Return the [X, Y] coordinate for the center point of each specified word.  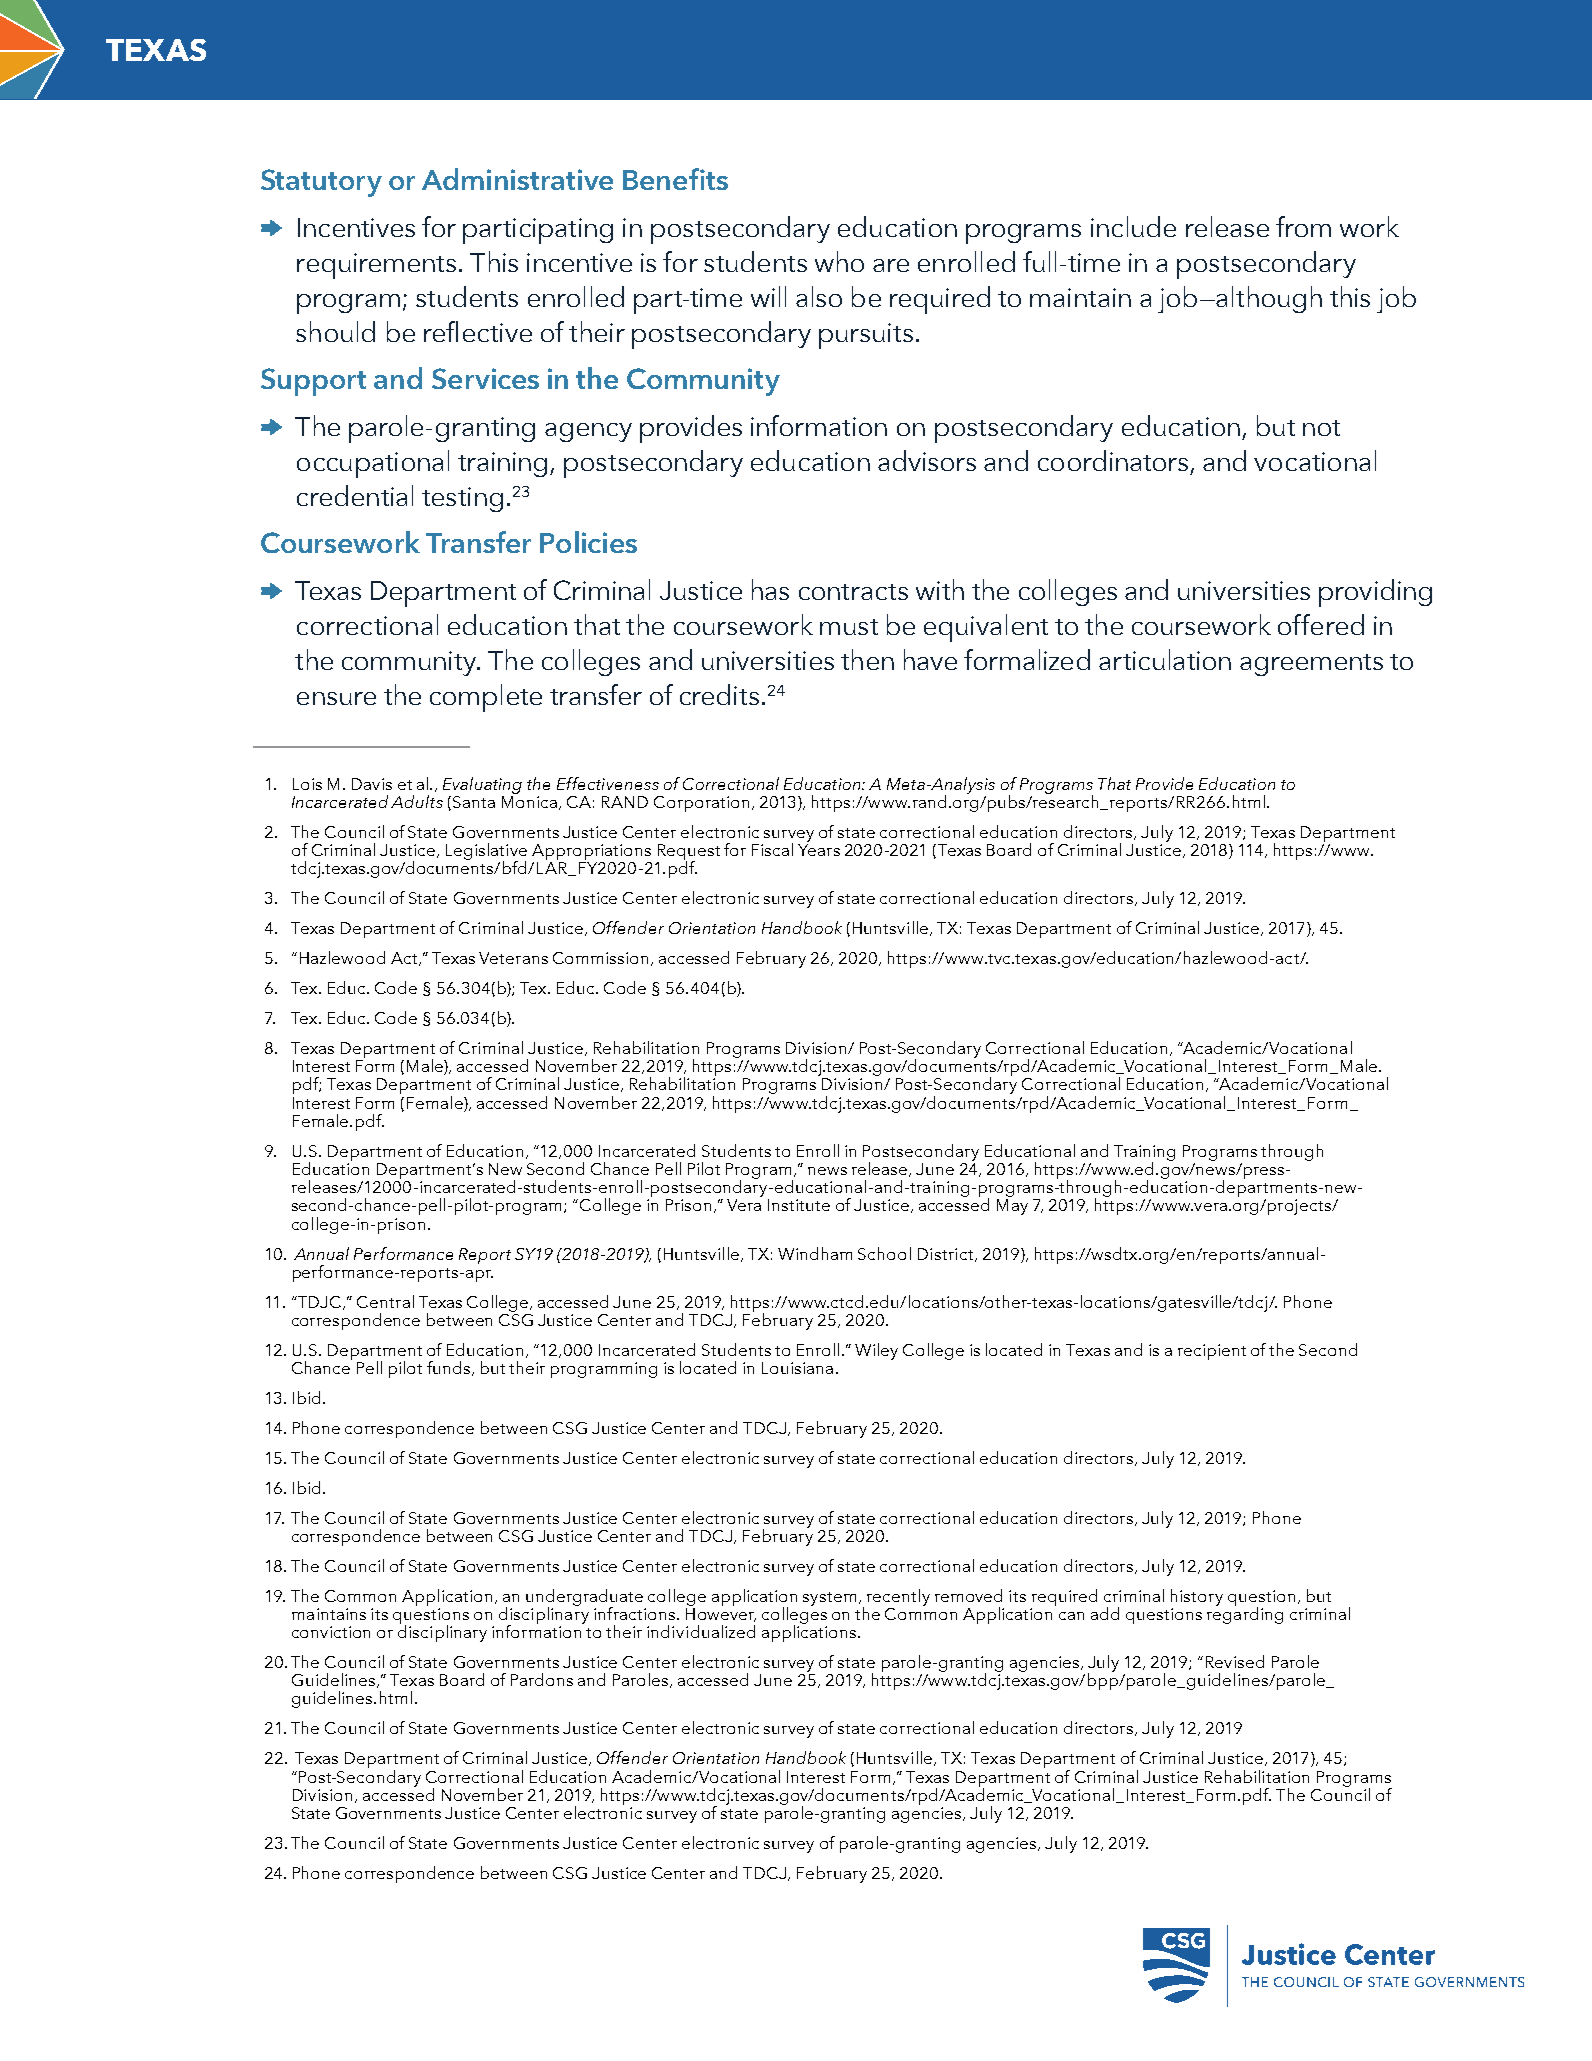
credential [355, 495]
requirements [376, 266]
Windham [815, 1253]
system [829, 1599]
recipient [1212, 1352]
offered [1321, 624]
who [839, 261]
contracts [853, 592]
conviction [331, 1632]
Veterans [513, 958]
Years [819, 850]
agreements [1311, 665]
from [1303, 226]
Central [385, 1301]
